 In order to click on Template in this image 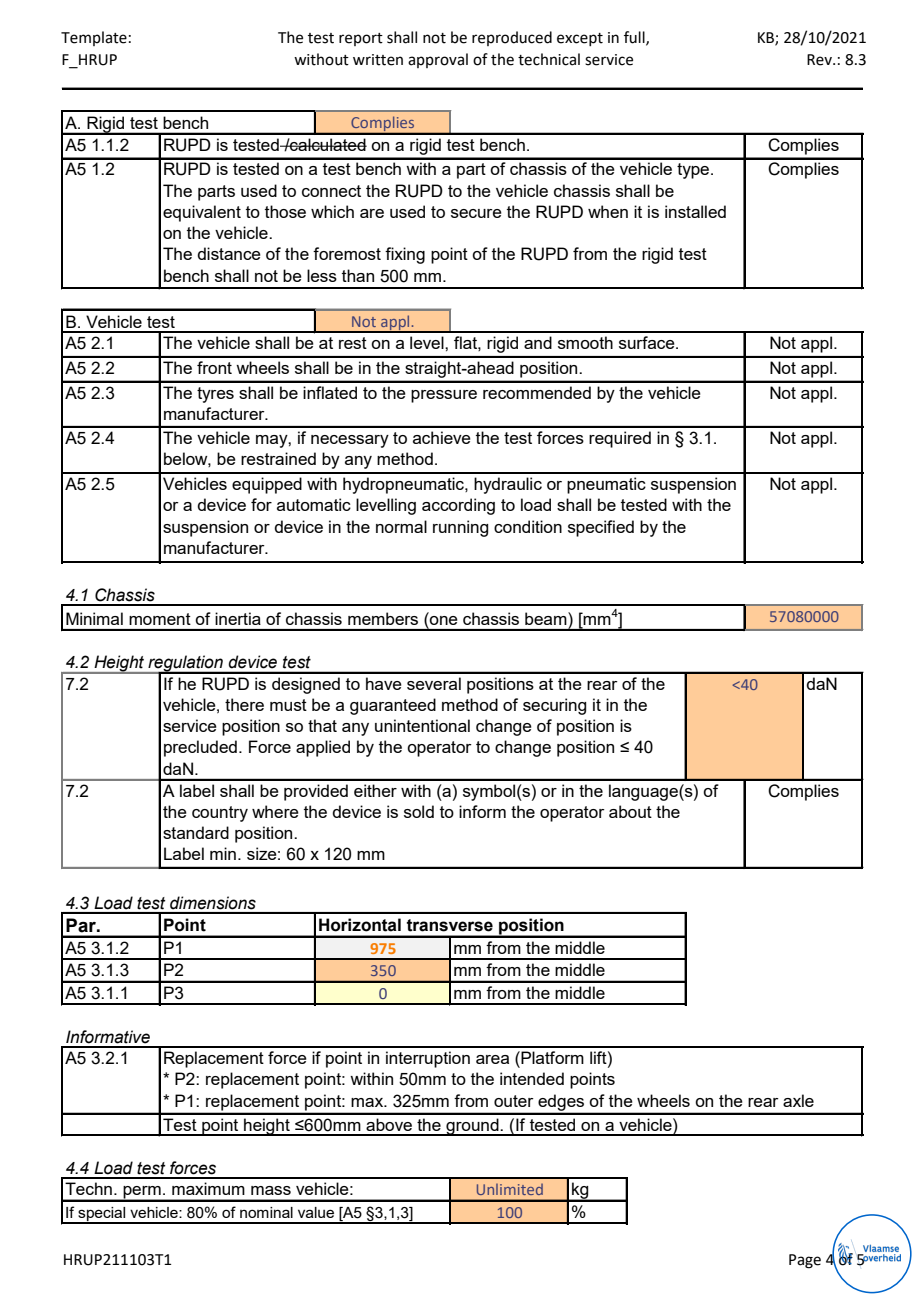, I will do `click(94, 38)`.
